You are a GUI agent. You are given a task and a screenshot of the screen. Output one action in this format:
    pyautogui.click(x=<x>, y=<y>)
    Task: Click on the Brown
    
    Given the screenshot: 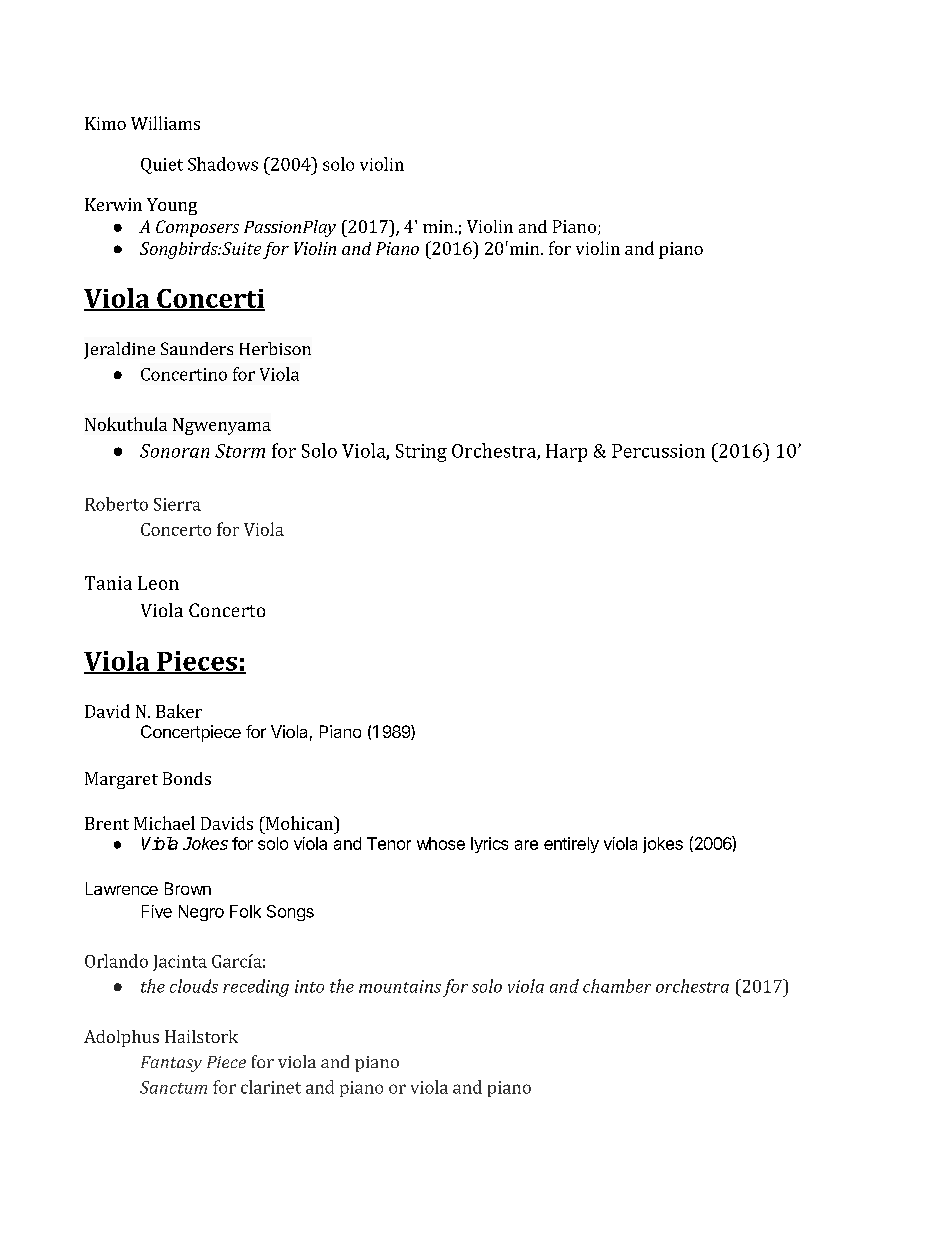 What is the action you would take?
    pyautogui.click(x=188, y=888)
